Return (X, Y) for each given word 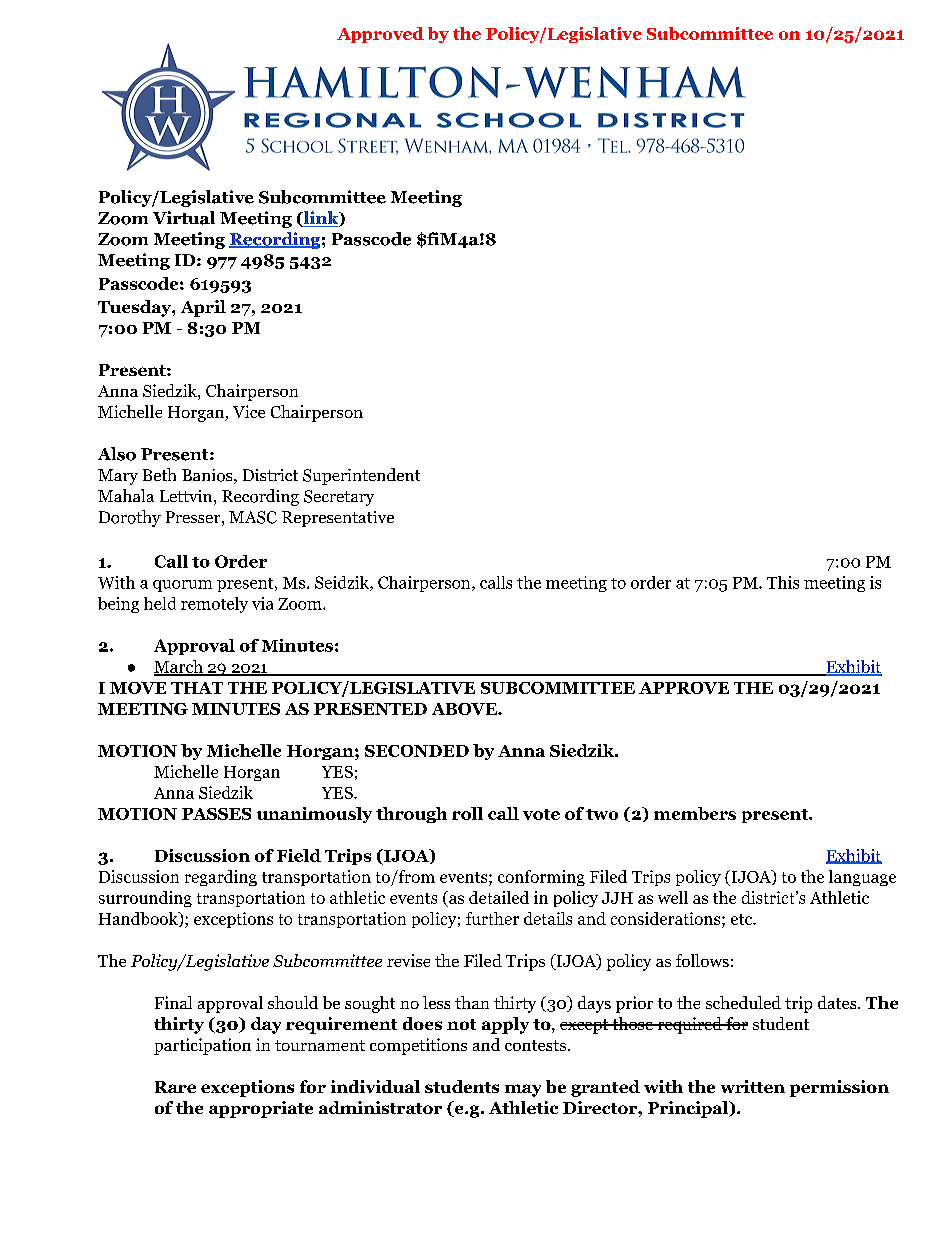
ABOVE (465, 709)
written (753, 1086)
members (695, 813)
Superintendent (361, 476)
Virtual (184, 218)
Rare (175, 1087)
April (203, 308)
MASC (253, 517)
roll (467, 813)
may (523, 1090)
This (783, 582)
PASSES (216, 814)
